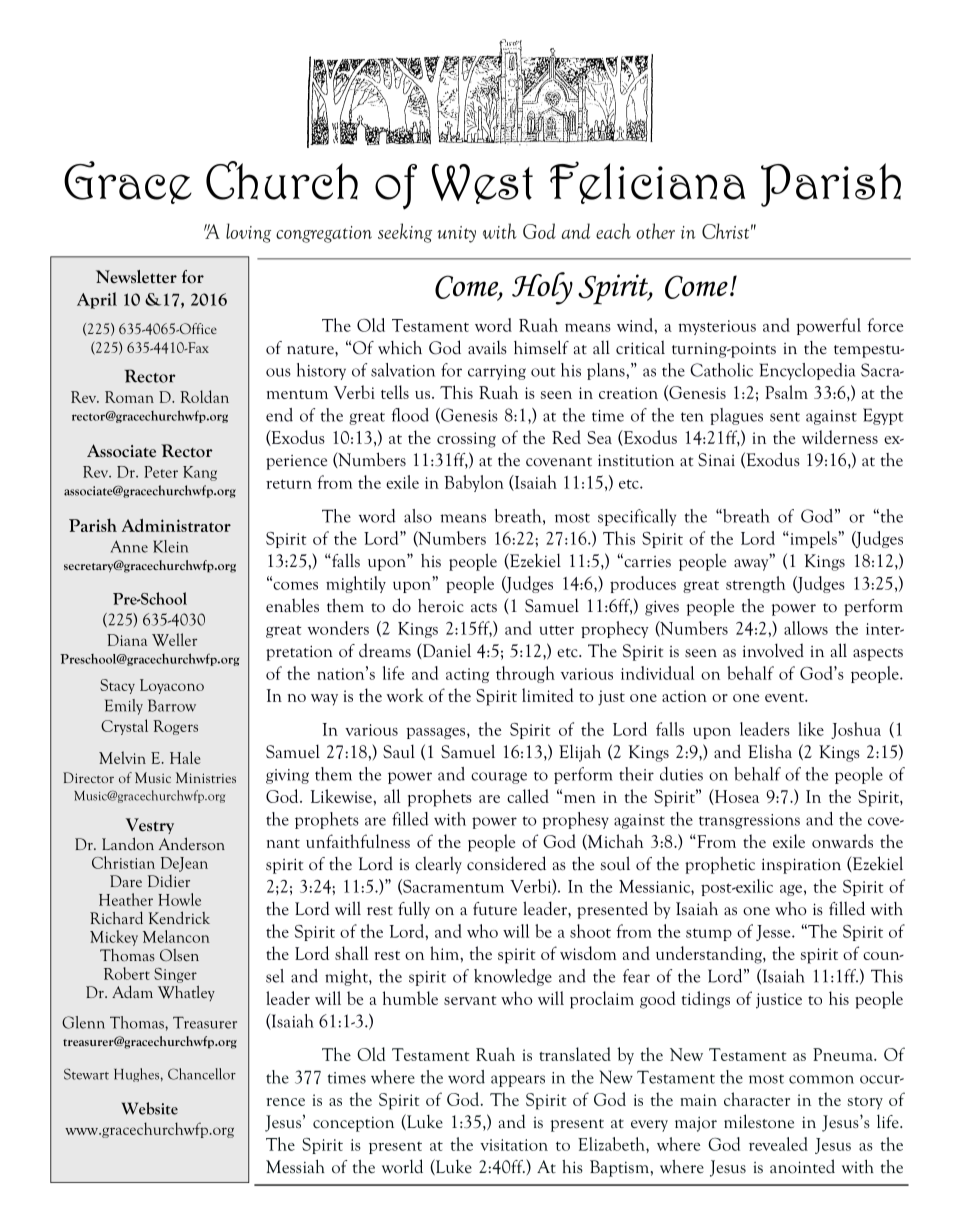 Image resolution: width=953 pixels, height=1232 pixels. Describe the element at coordinates (466, 440) in the image. I see `crossing` at that location.
